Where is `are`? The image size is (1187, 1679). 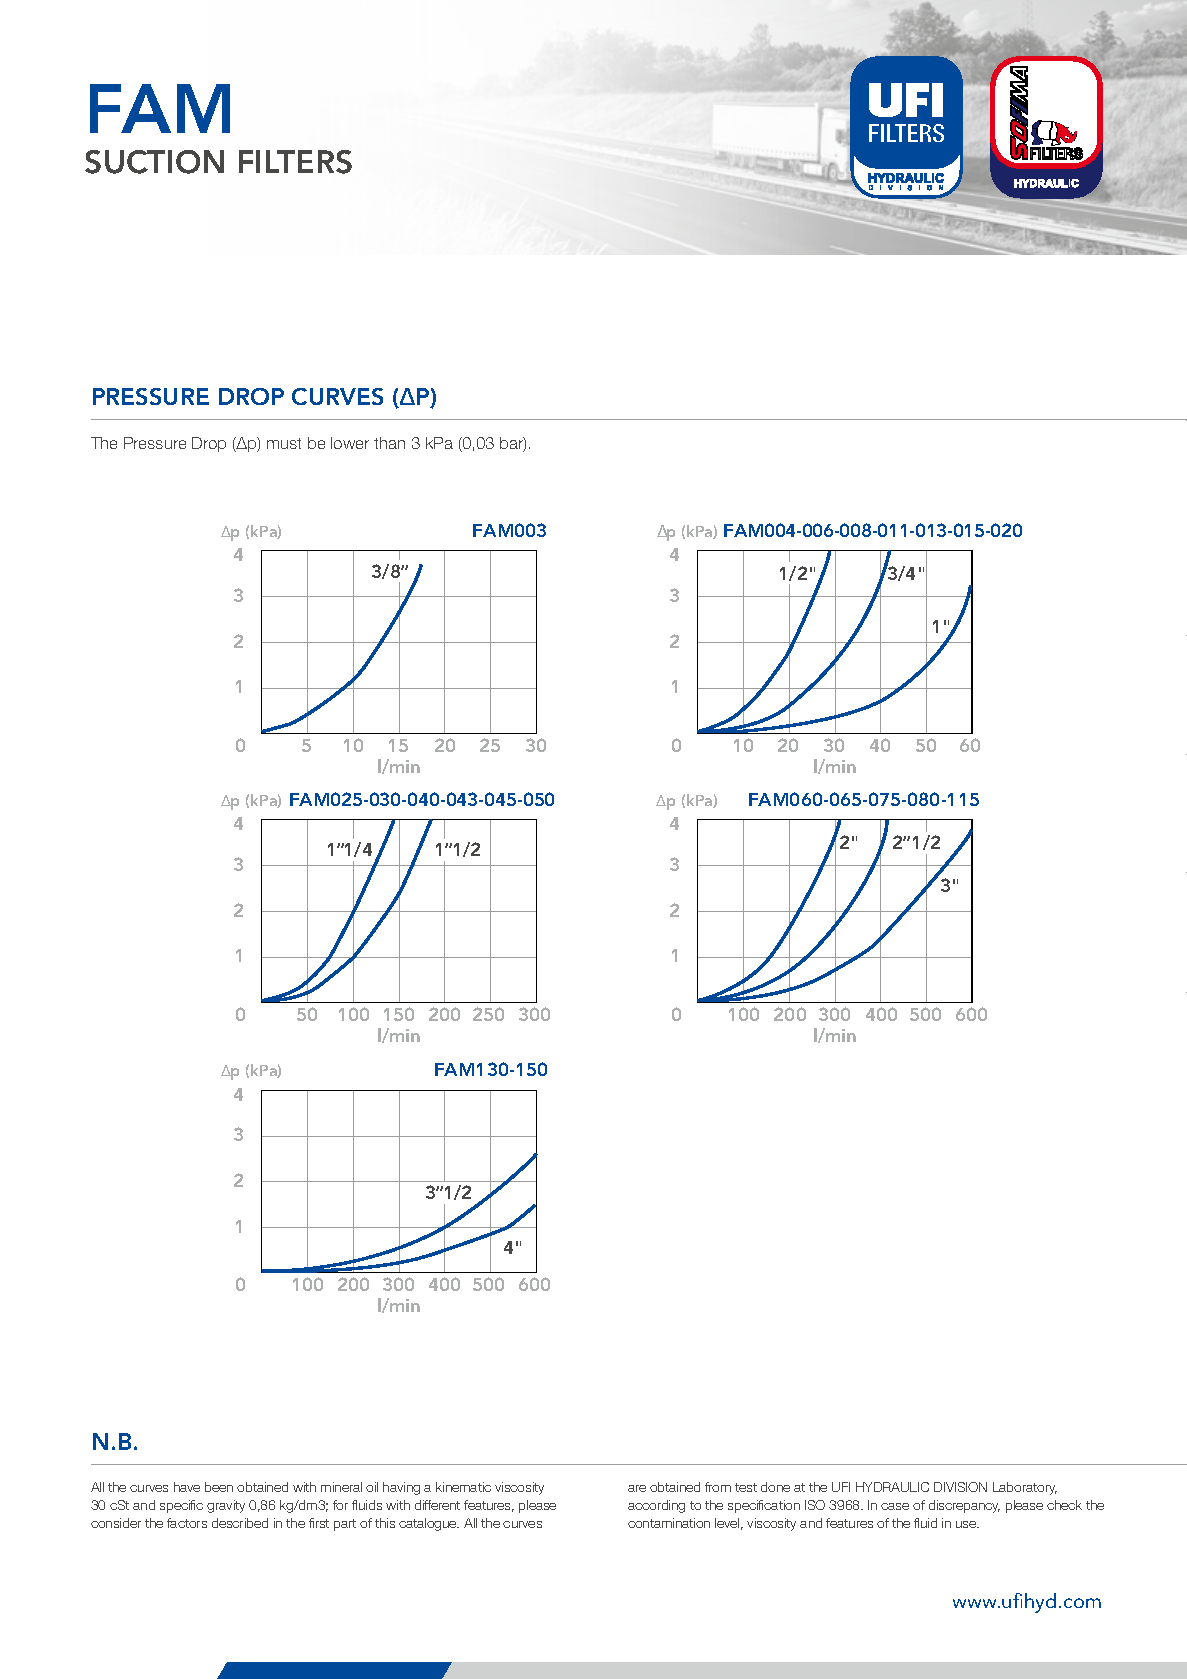 are is located at coordinates (637, 1488).
